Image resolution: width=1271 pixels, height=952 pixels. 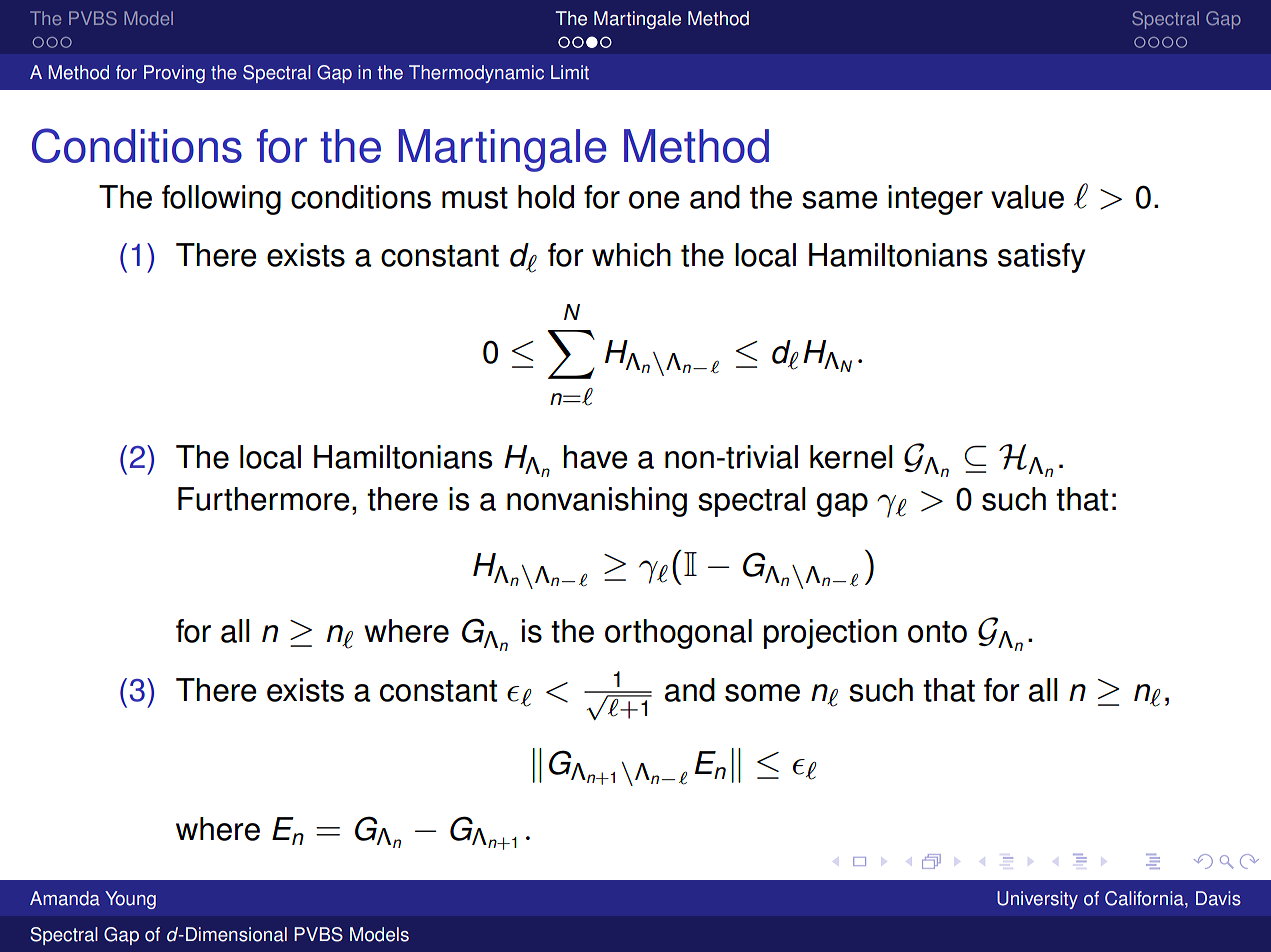 I want to click on value, so click(x=1027, y=197).
